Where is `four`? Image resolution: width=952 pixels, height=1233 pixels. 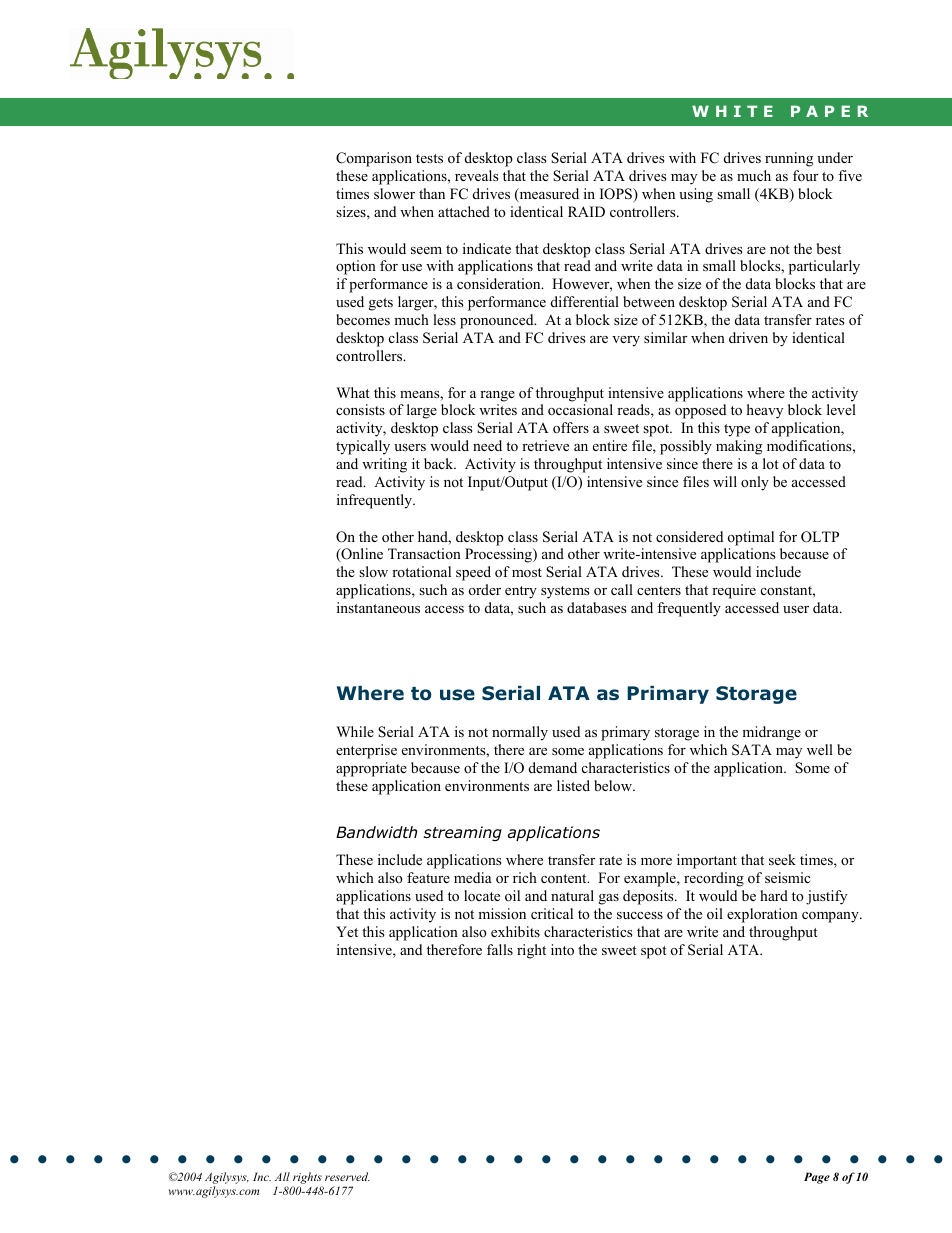
four is located at coordinates (805, 175).
